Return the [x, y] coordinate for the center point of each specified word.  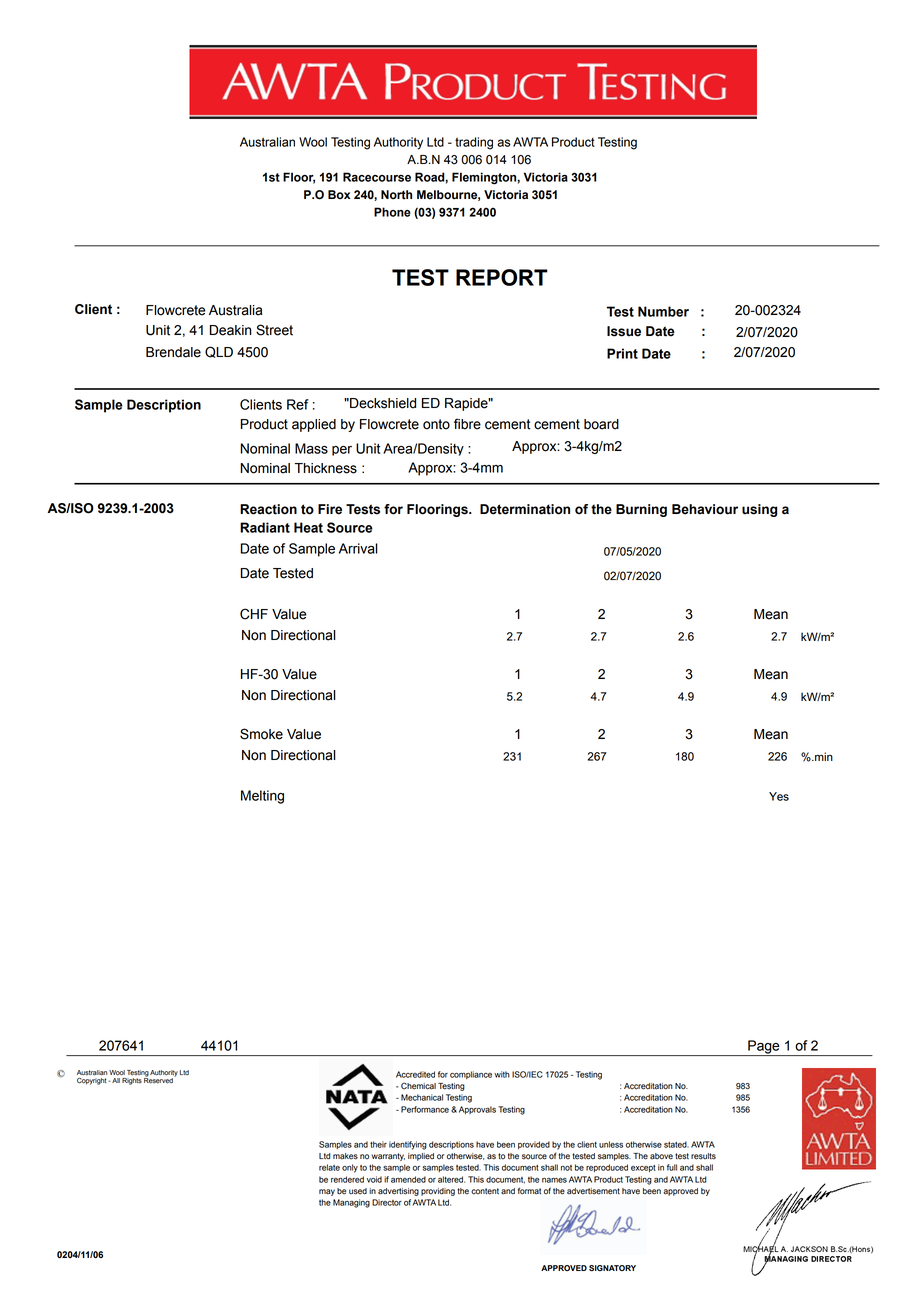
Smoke [261, 734]
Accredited [415, 1074]
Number [663, 311]
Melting [262, 797]
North [396, 195]
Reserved [159, 1080]
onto [436, 424]
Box [339, 195]
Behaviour [705, 509]
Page [764, 1048]
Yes [779, 796]
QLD [219, 352]
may [327, 1192]
